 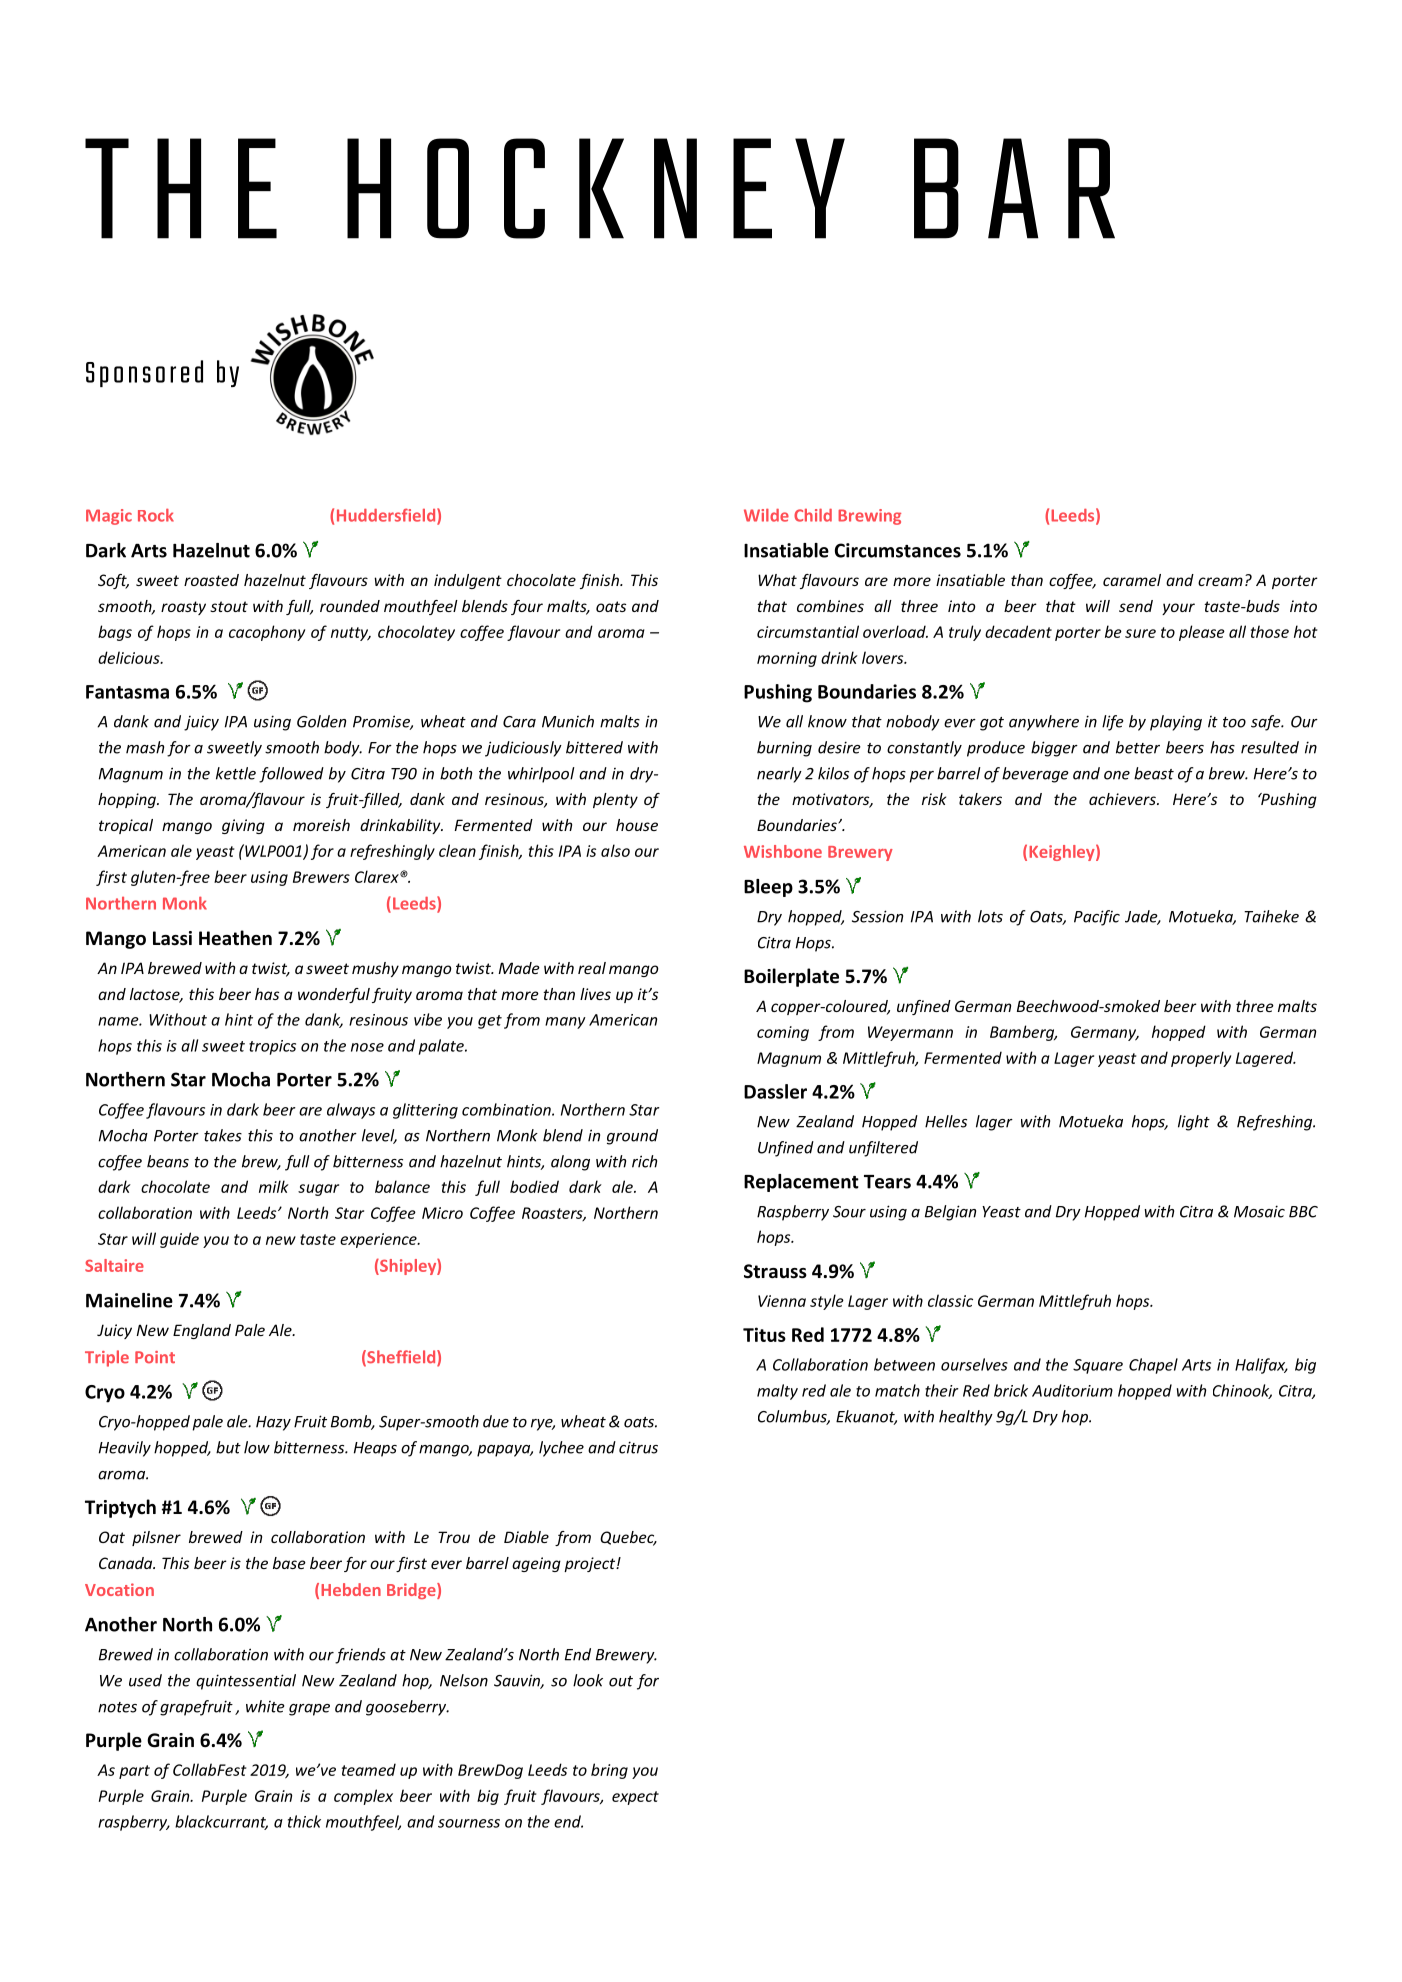 What do you see at coordinates (228, 1447) in the screenshot?
I see `but` at bounding box center [228, 1447].
